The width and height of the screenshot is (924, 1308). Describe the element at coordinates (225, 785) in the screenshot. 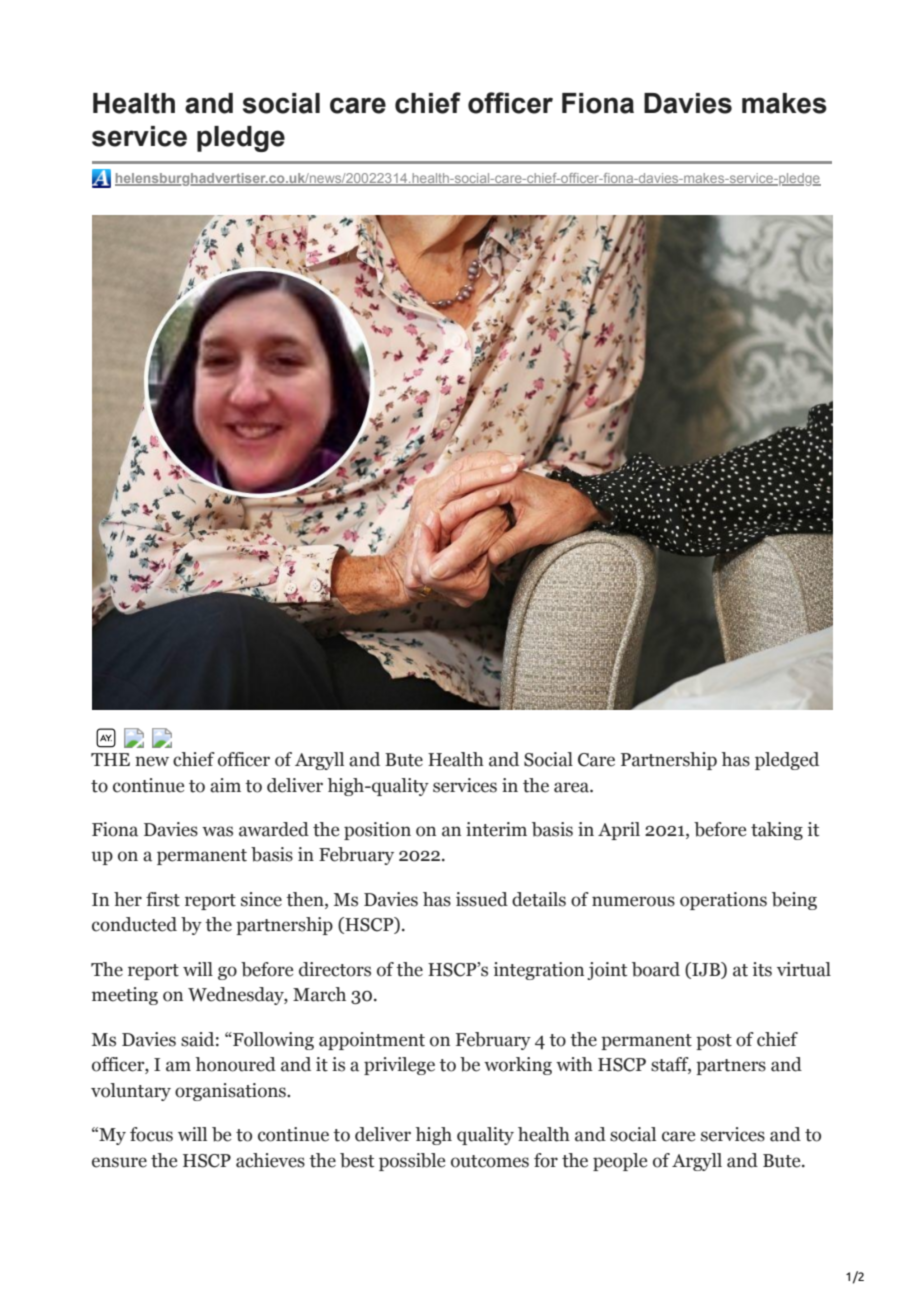

I see `aim` at that location.
